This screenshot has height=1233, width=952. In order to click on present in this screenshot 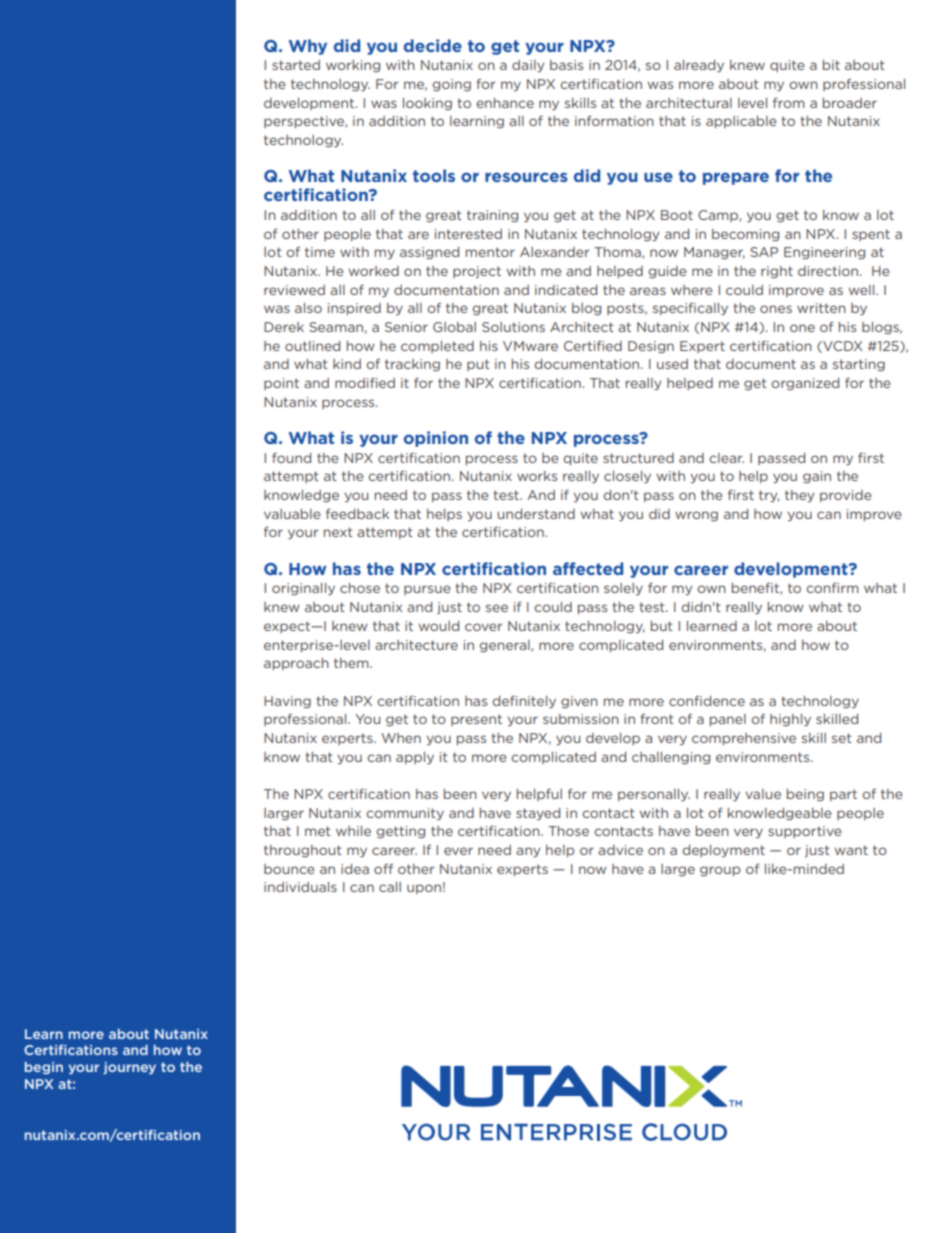, I will do `click(476, 720)`.
